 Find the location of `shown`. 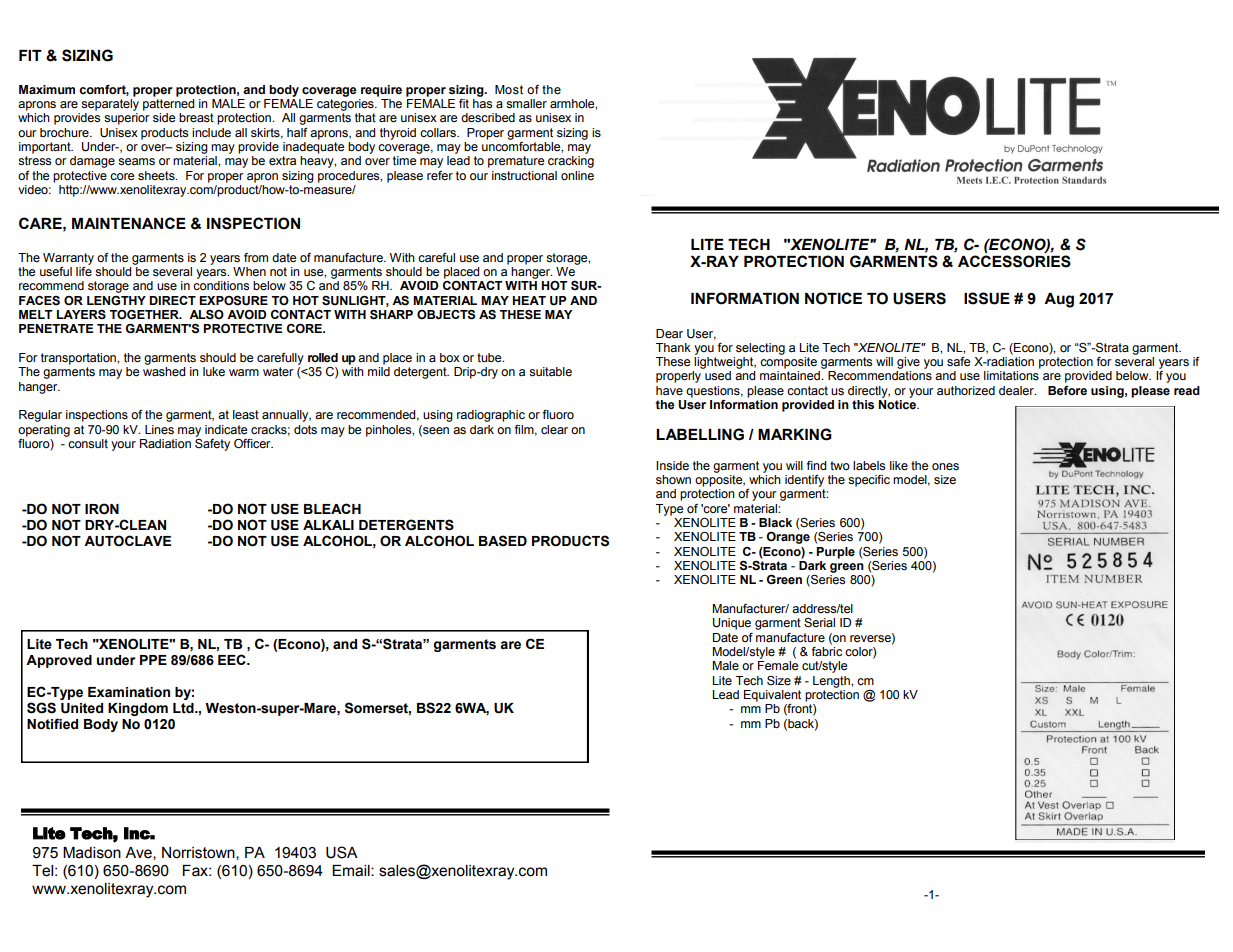

shown is located at coordinates (673, 480).
